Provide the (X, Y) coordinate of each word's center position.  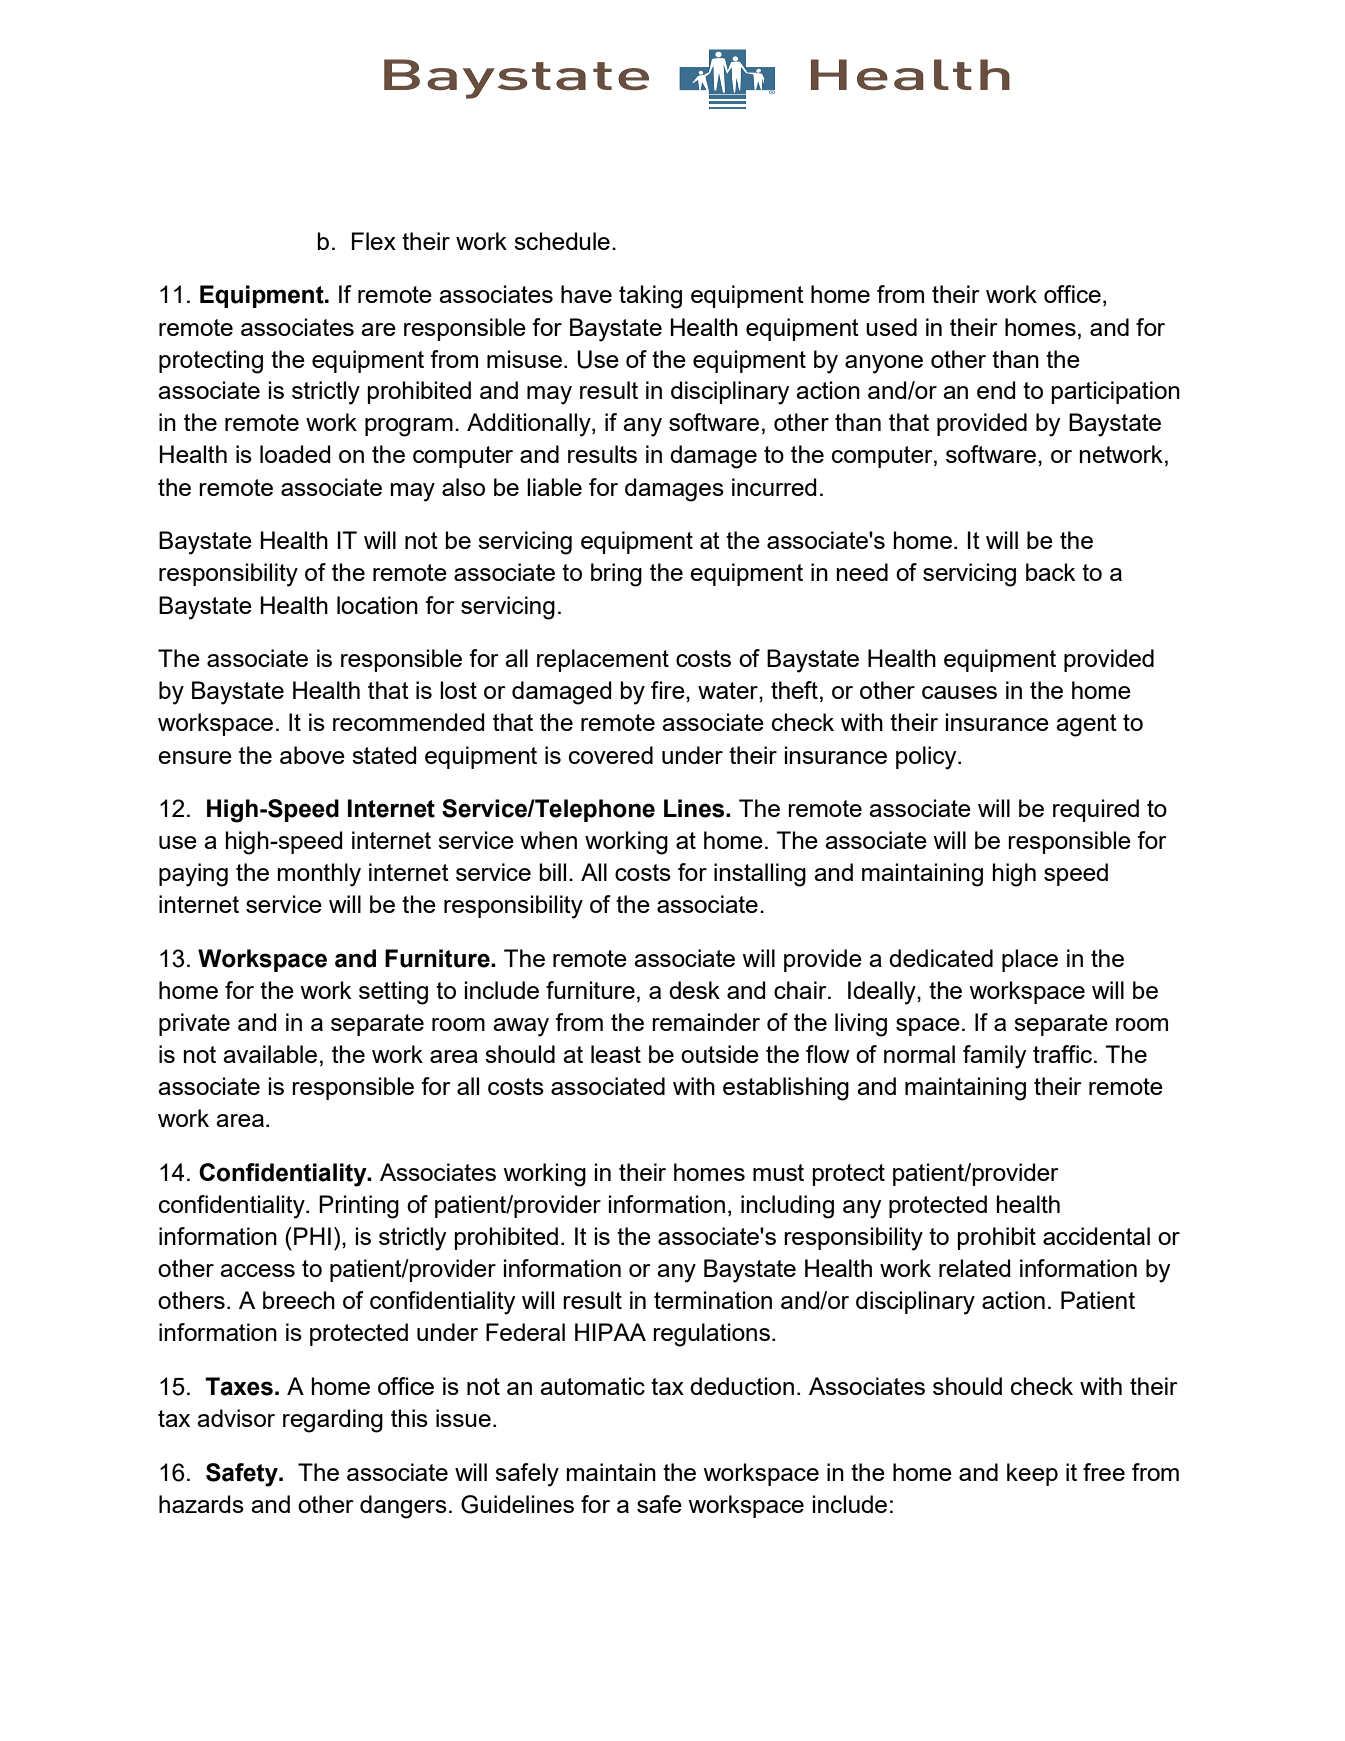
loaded (295, 454)
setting (393, 993)
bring (616, 575)
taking (650, 297)
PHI (312, 1236)
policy (927, 758)
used (891, 327)
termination (713, 1300)
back (1051, 572)
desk (694, 990)
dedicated (941, 958)
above (312, 755)
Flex (374, 241)
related (975, 1268)
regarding (333, 1421)
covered (611, 755)
